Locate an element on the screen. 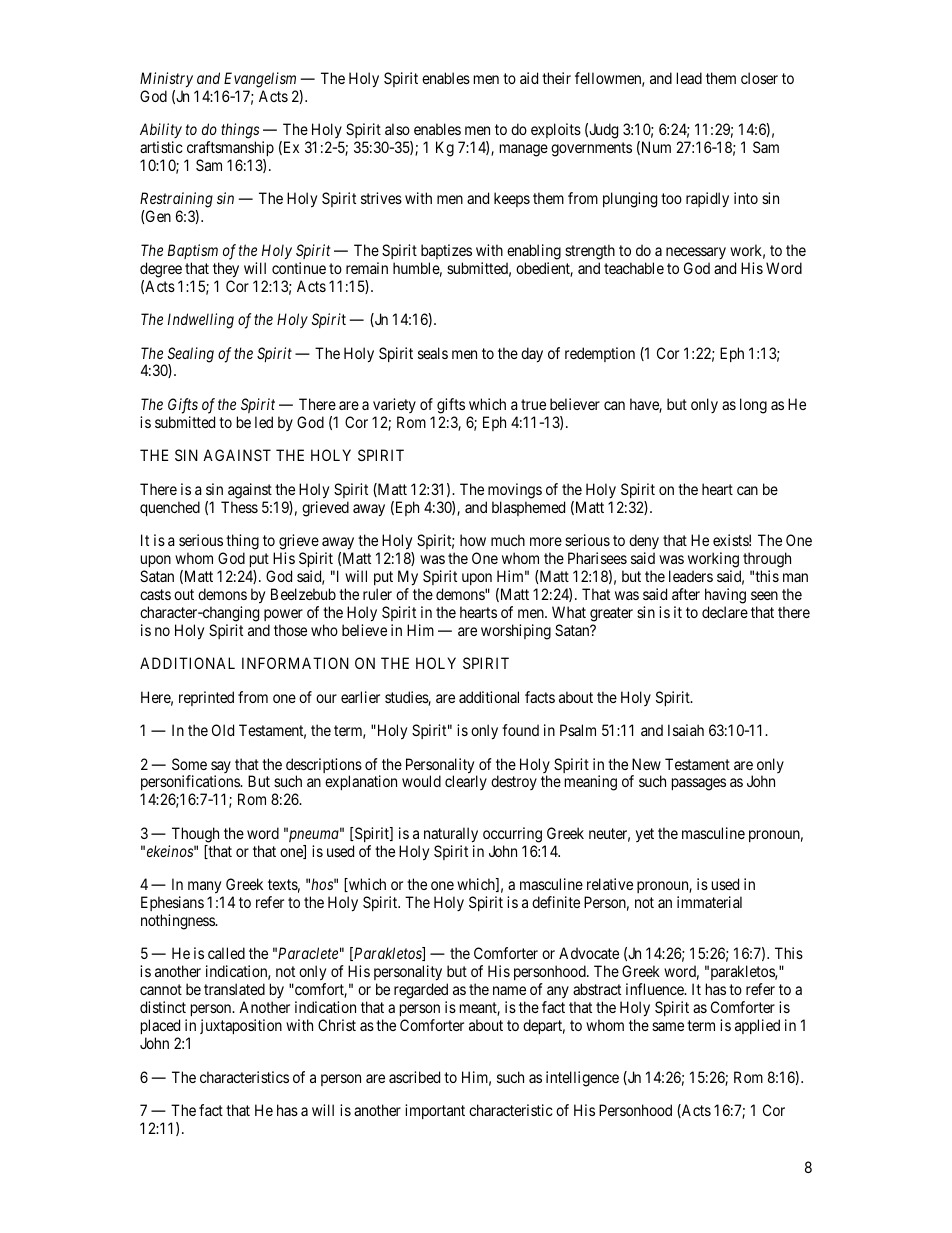 The width and height of the screenshot is (952, 1233). after is located at coordinates (686, 594).
